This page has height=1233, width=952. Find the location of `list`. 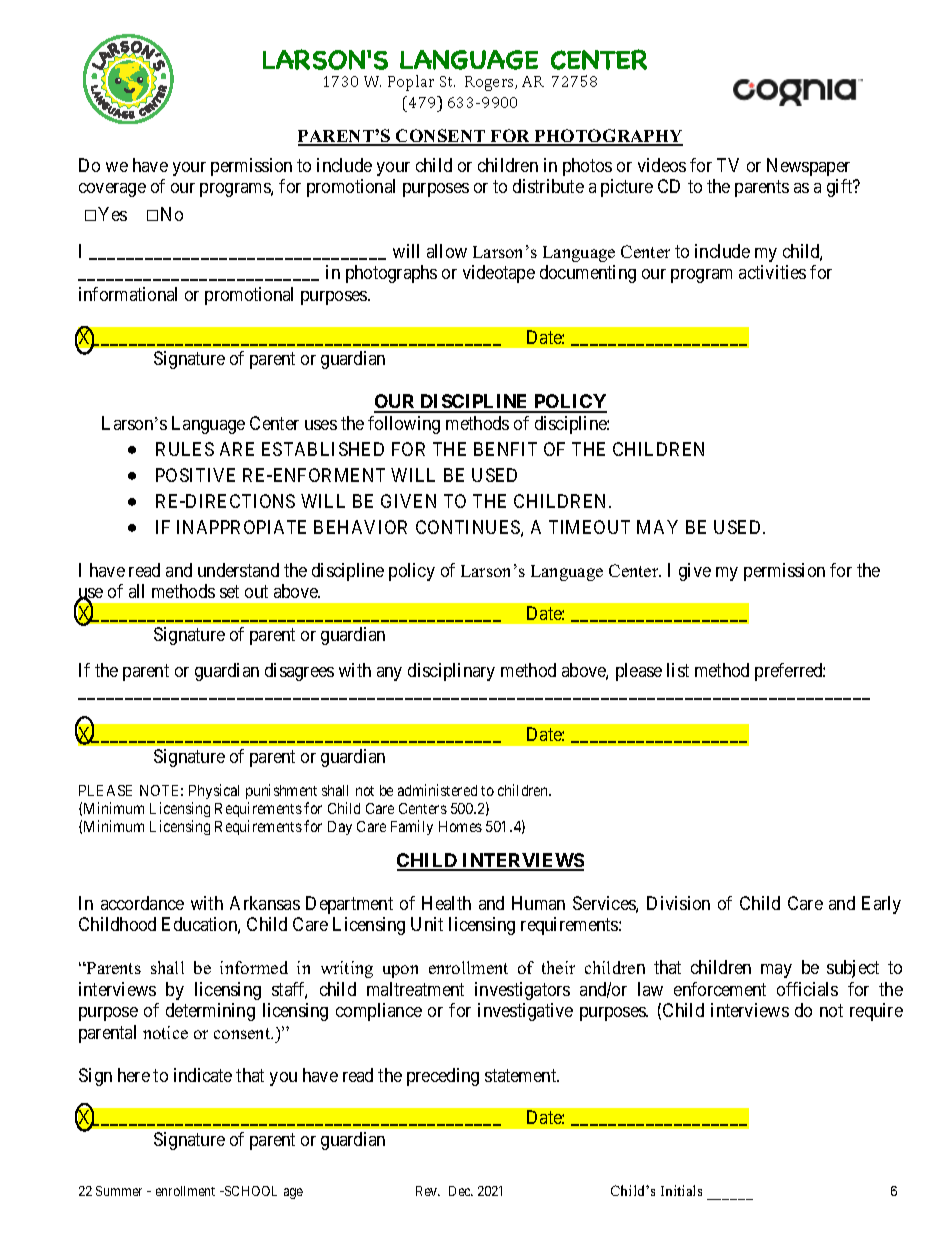

list is located at coordinates (678, 670).
